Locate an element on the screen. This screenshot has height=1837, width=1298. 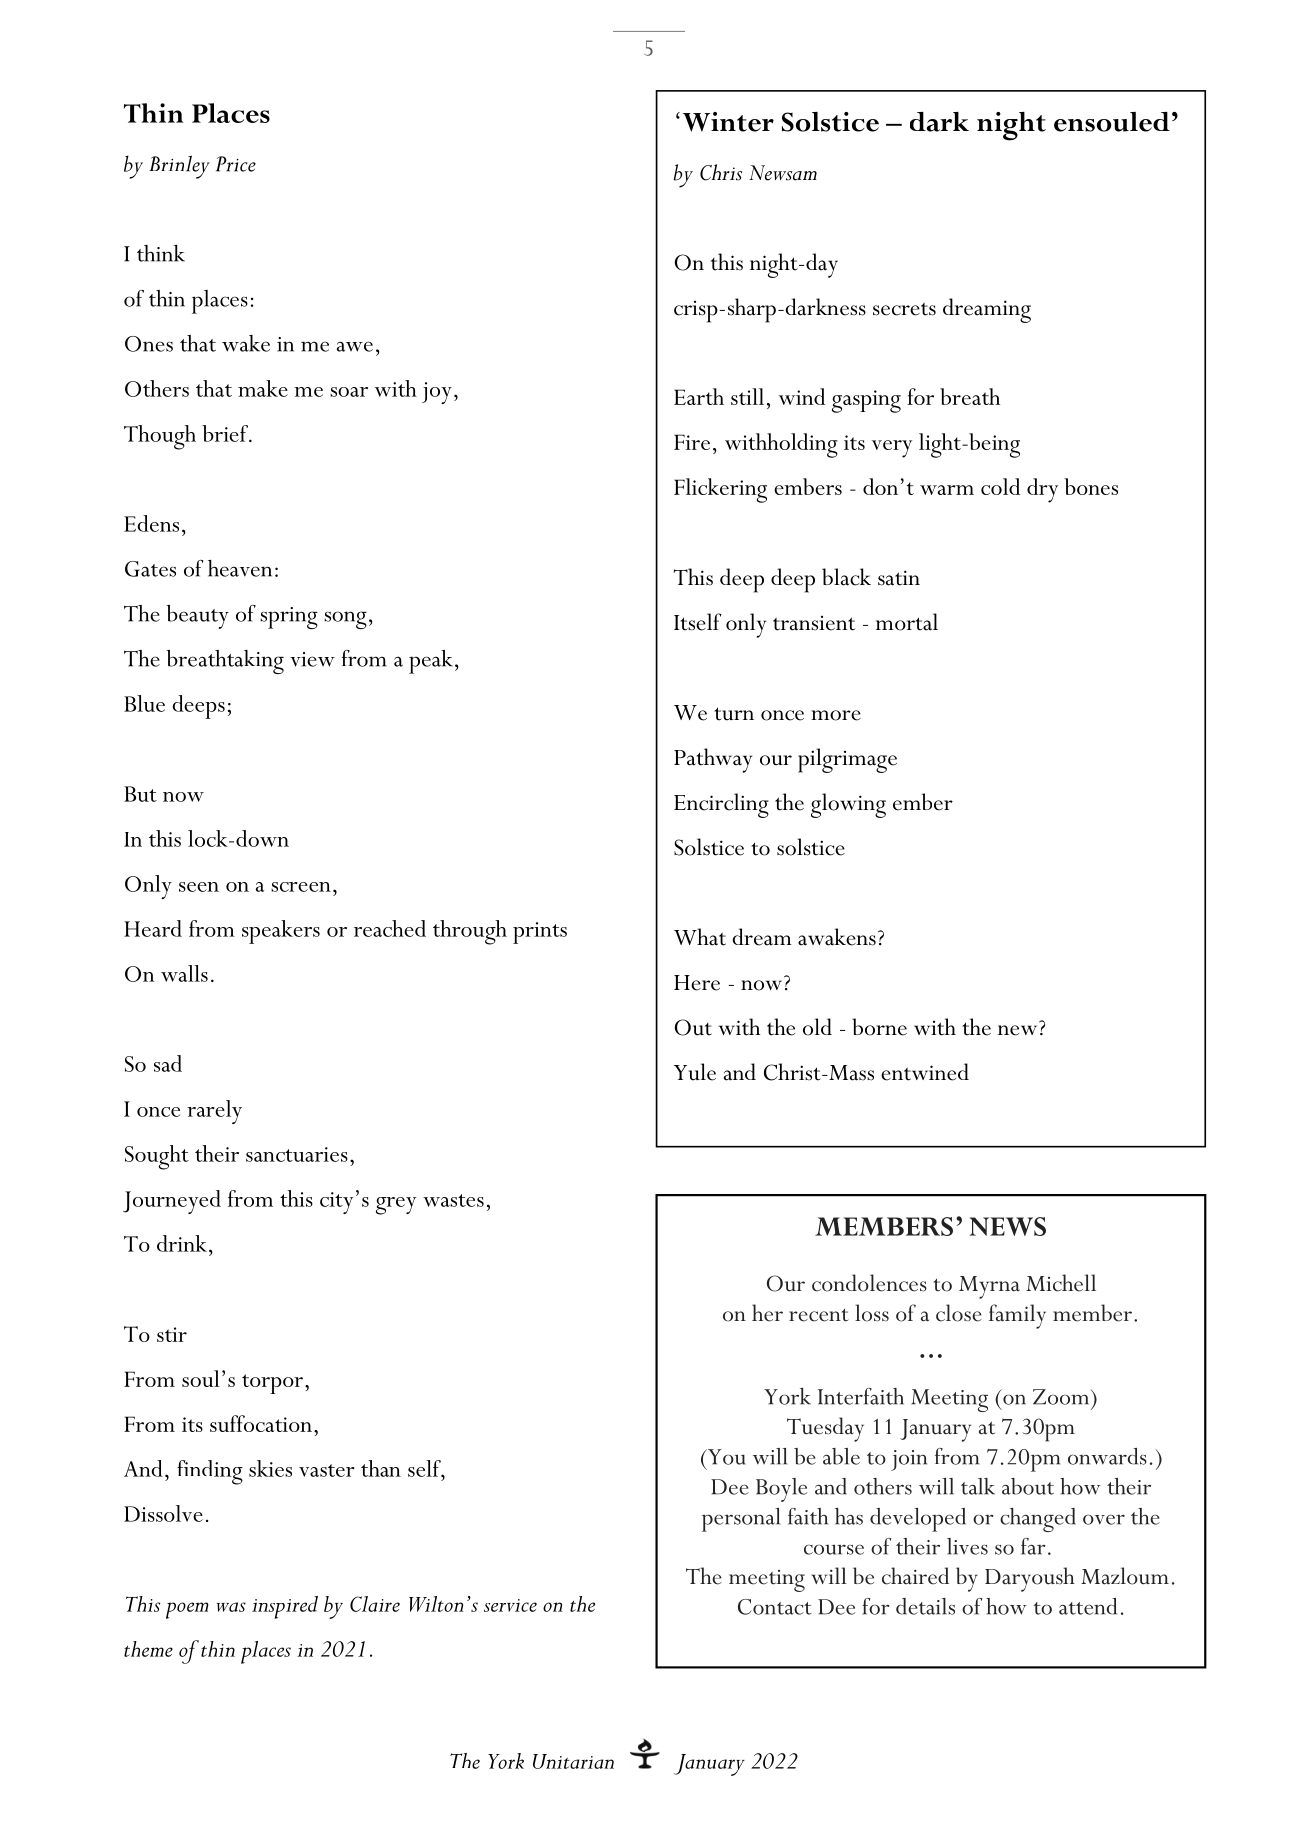
brief is located at coordinates (226, 433).
